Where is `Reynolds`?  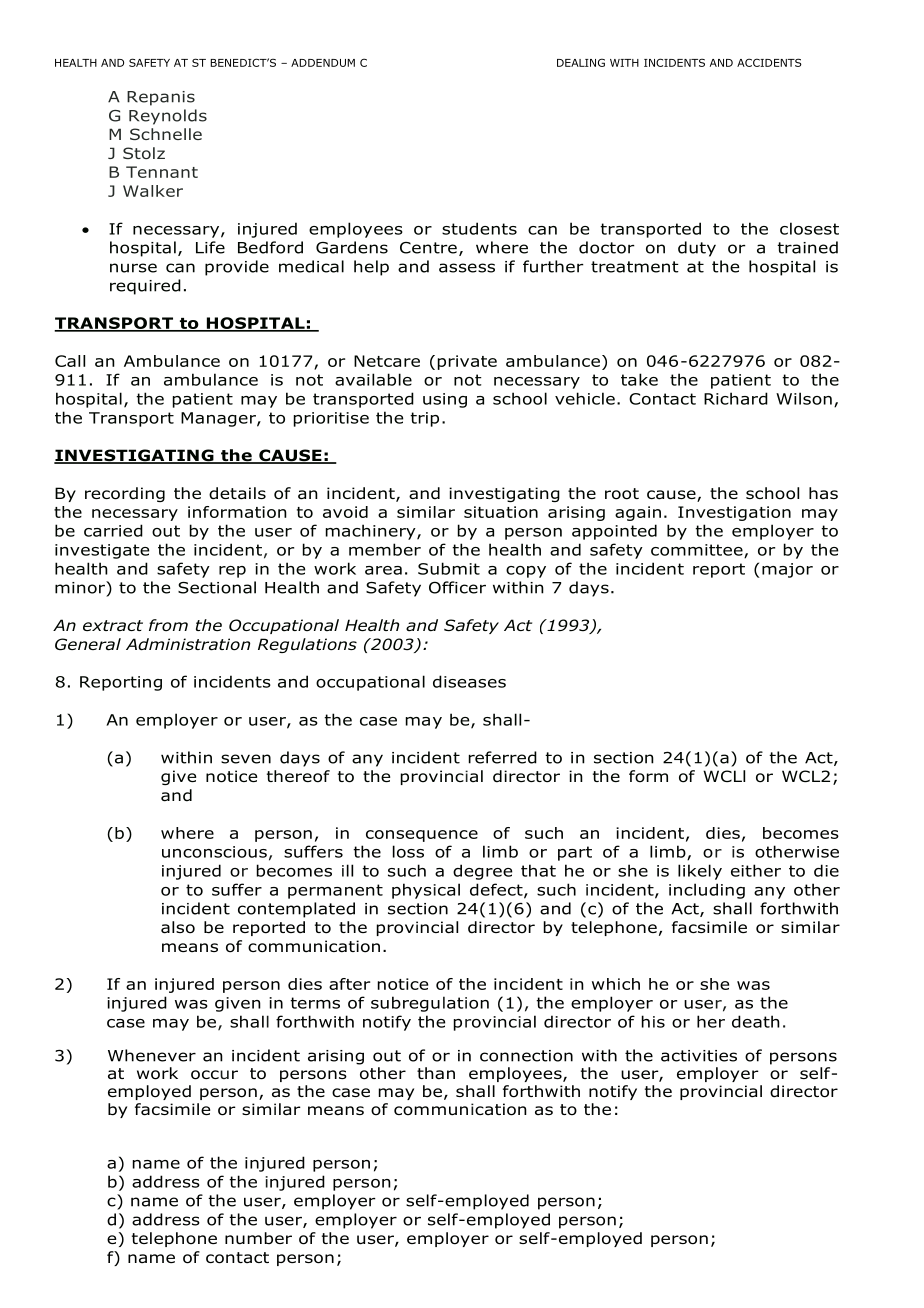 Reynolds is located at coordinates (168, 117).
